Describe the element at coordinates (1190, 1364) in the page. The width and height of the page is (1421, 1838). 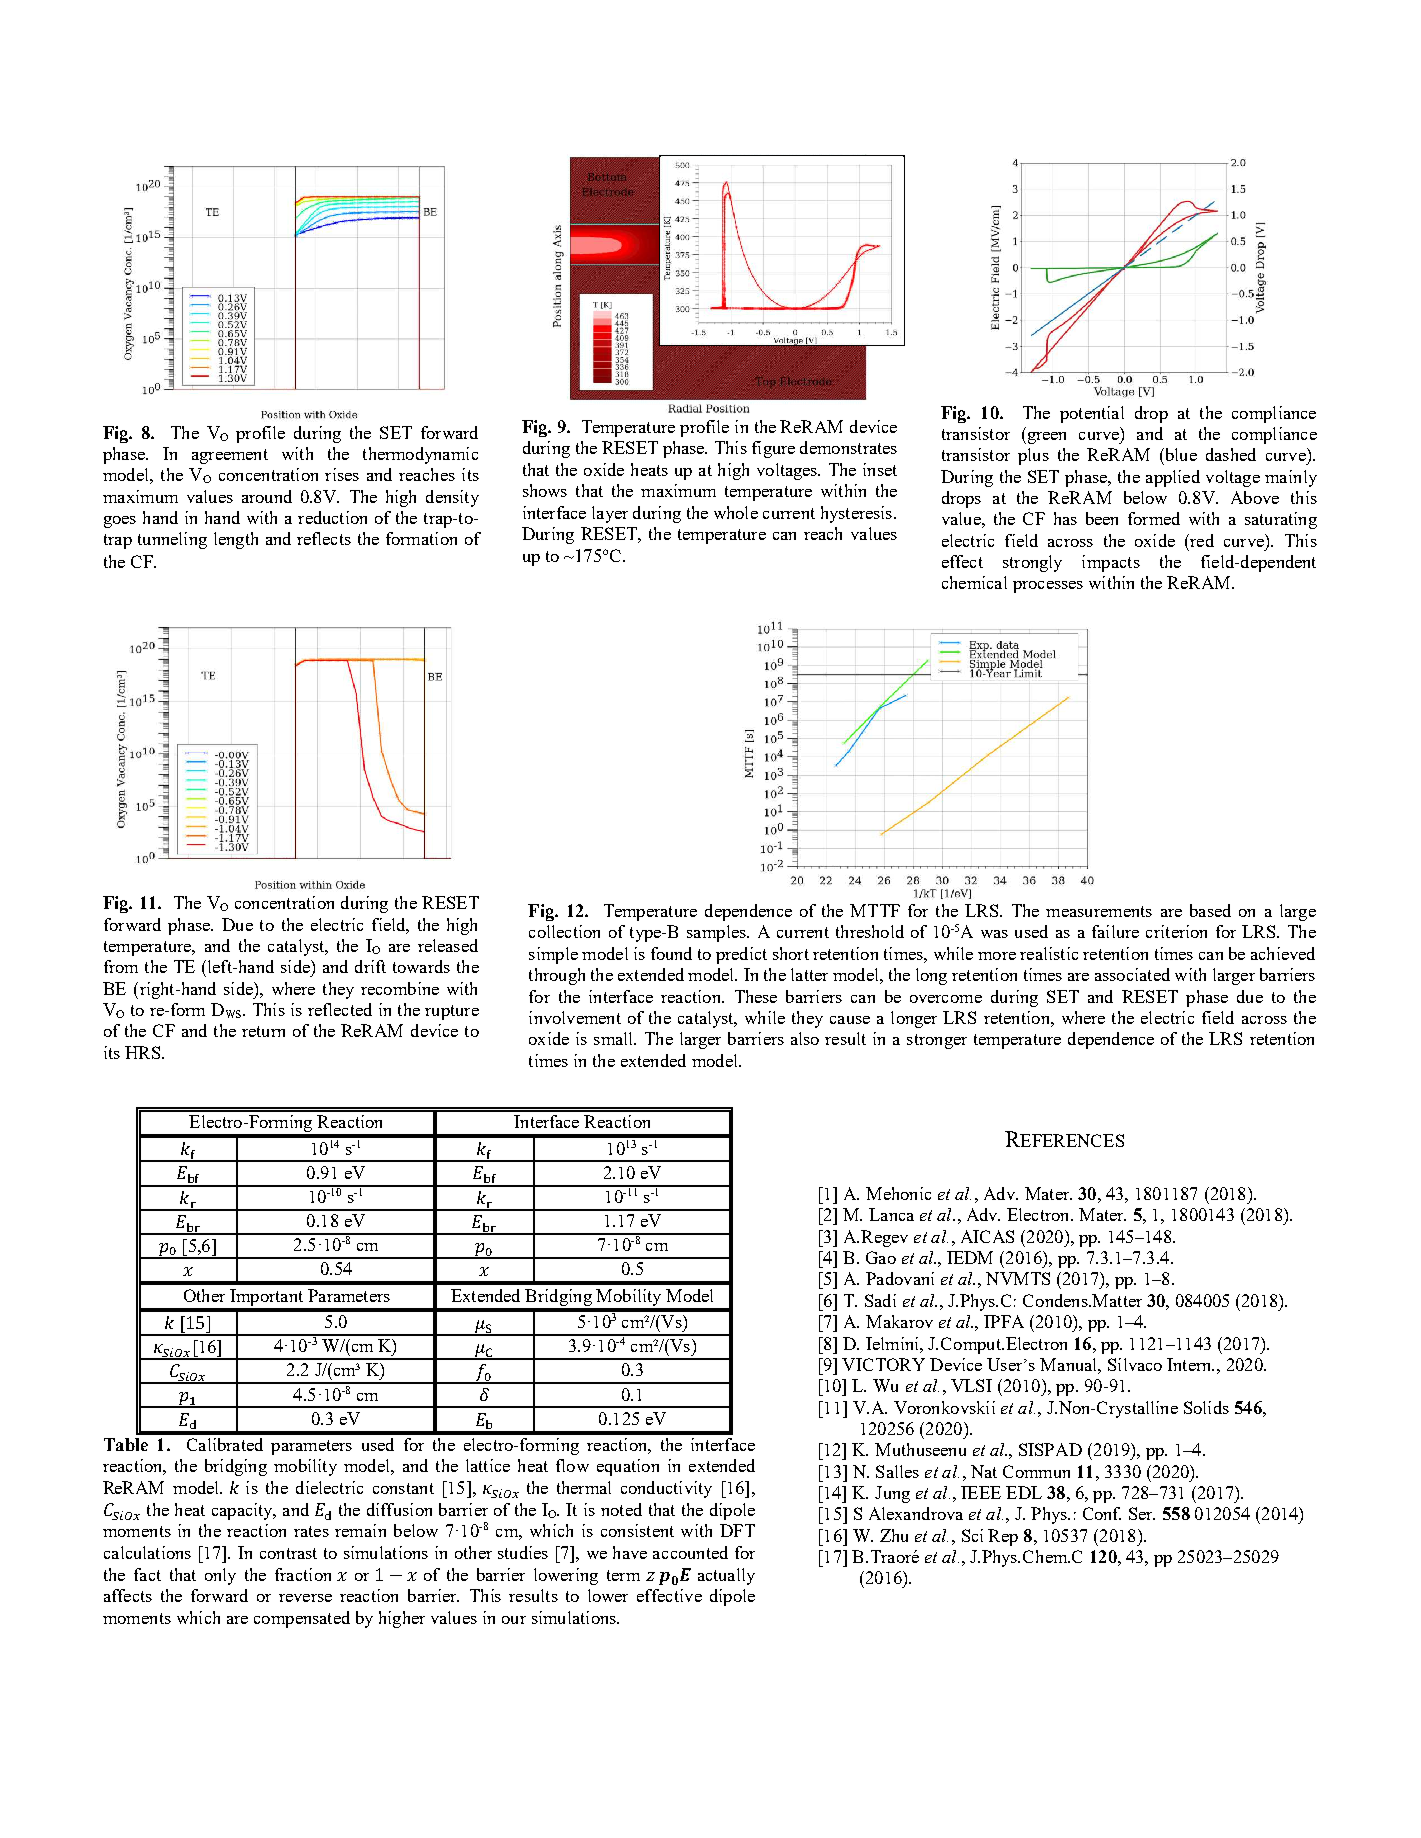
I see `Intern` at that location.
